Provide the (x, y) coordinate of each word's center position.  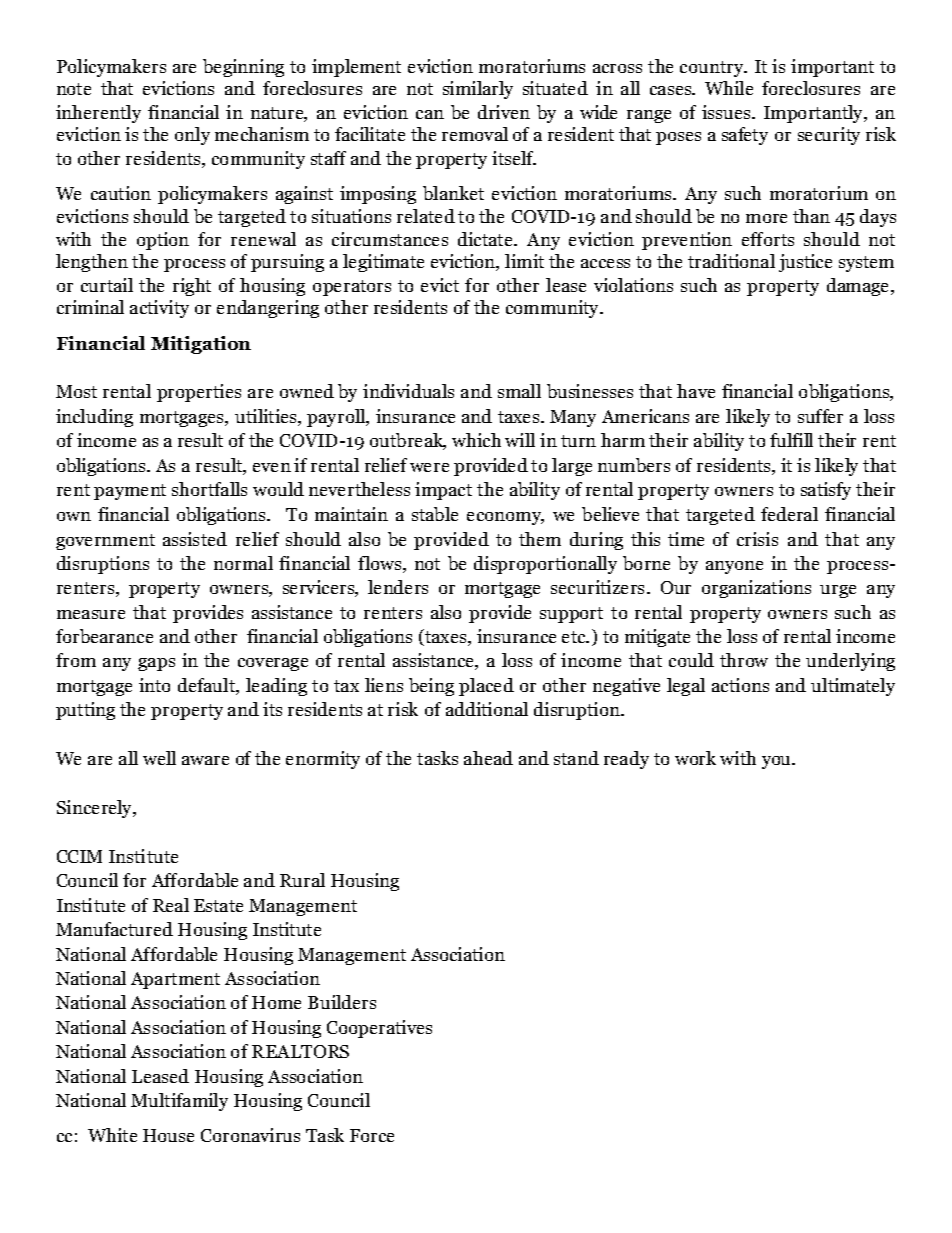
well (159, 758)
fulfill (791, 440)
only (192, 136)
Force (372, 1135)
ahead (488, 758)
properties (199, 393)
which (476, 440)
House (168, 1135)
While (729, 88)
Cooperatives (379, 1029)
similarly (478, 90)
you (778, 762)
